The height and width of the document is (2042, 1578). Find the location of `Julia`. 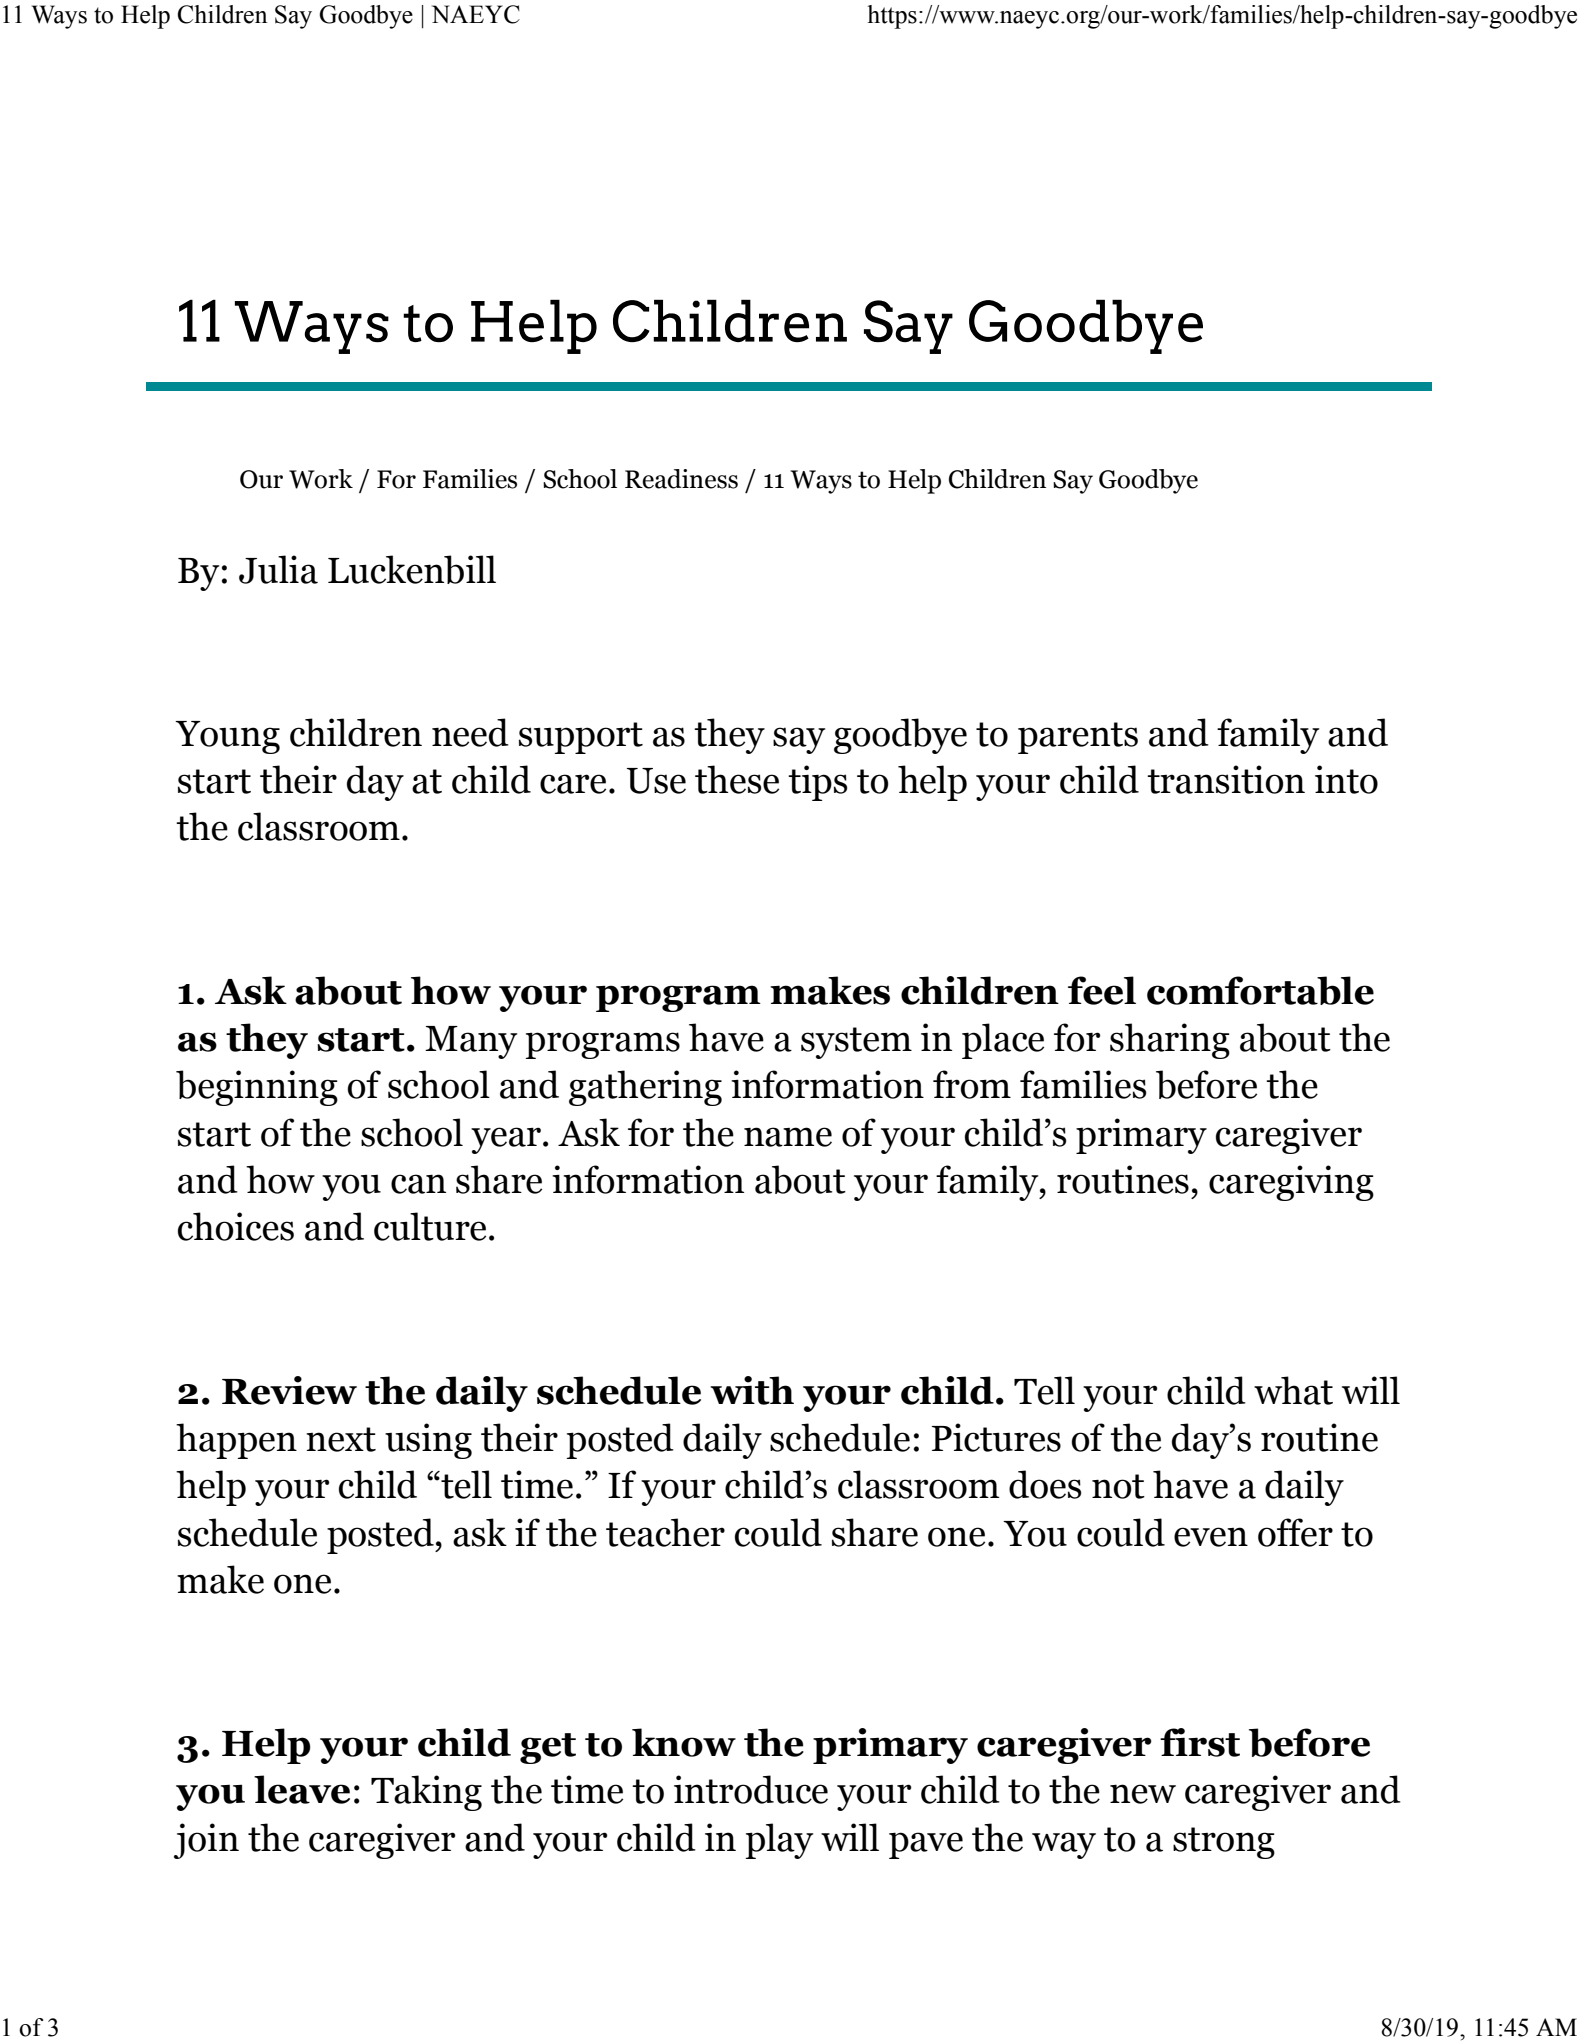

Julia is located at coordinates (278, 569).
